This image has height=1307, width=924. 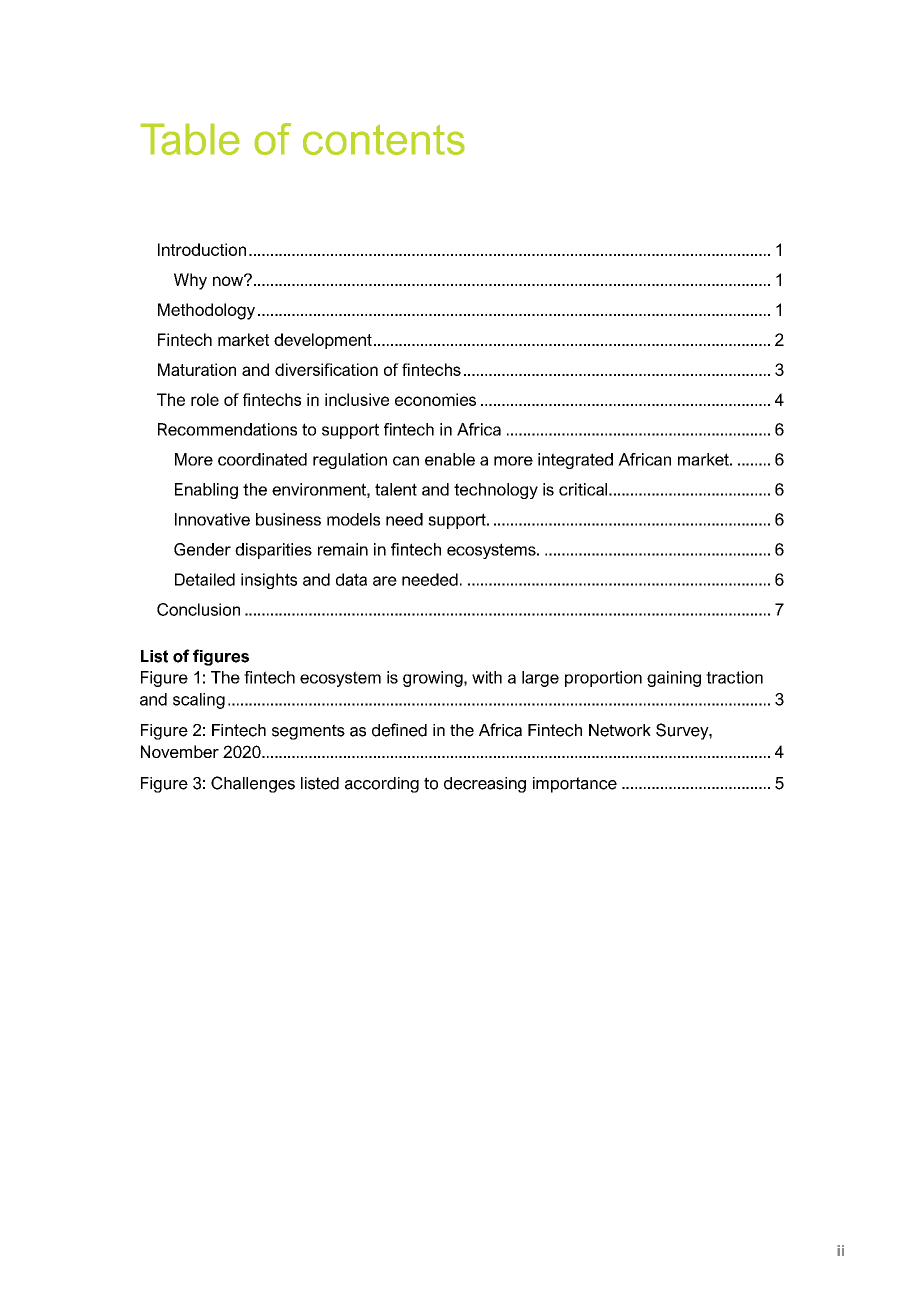 What do you see at coordinates (384, 139) in the image?
I see `contents` at bounding box center [384, 139].
